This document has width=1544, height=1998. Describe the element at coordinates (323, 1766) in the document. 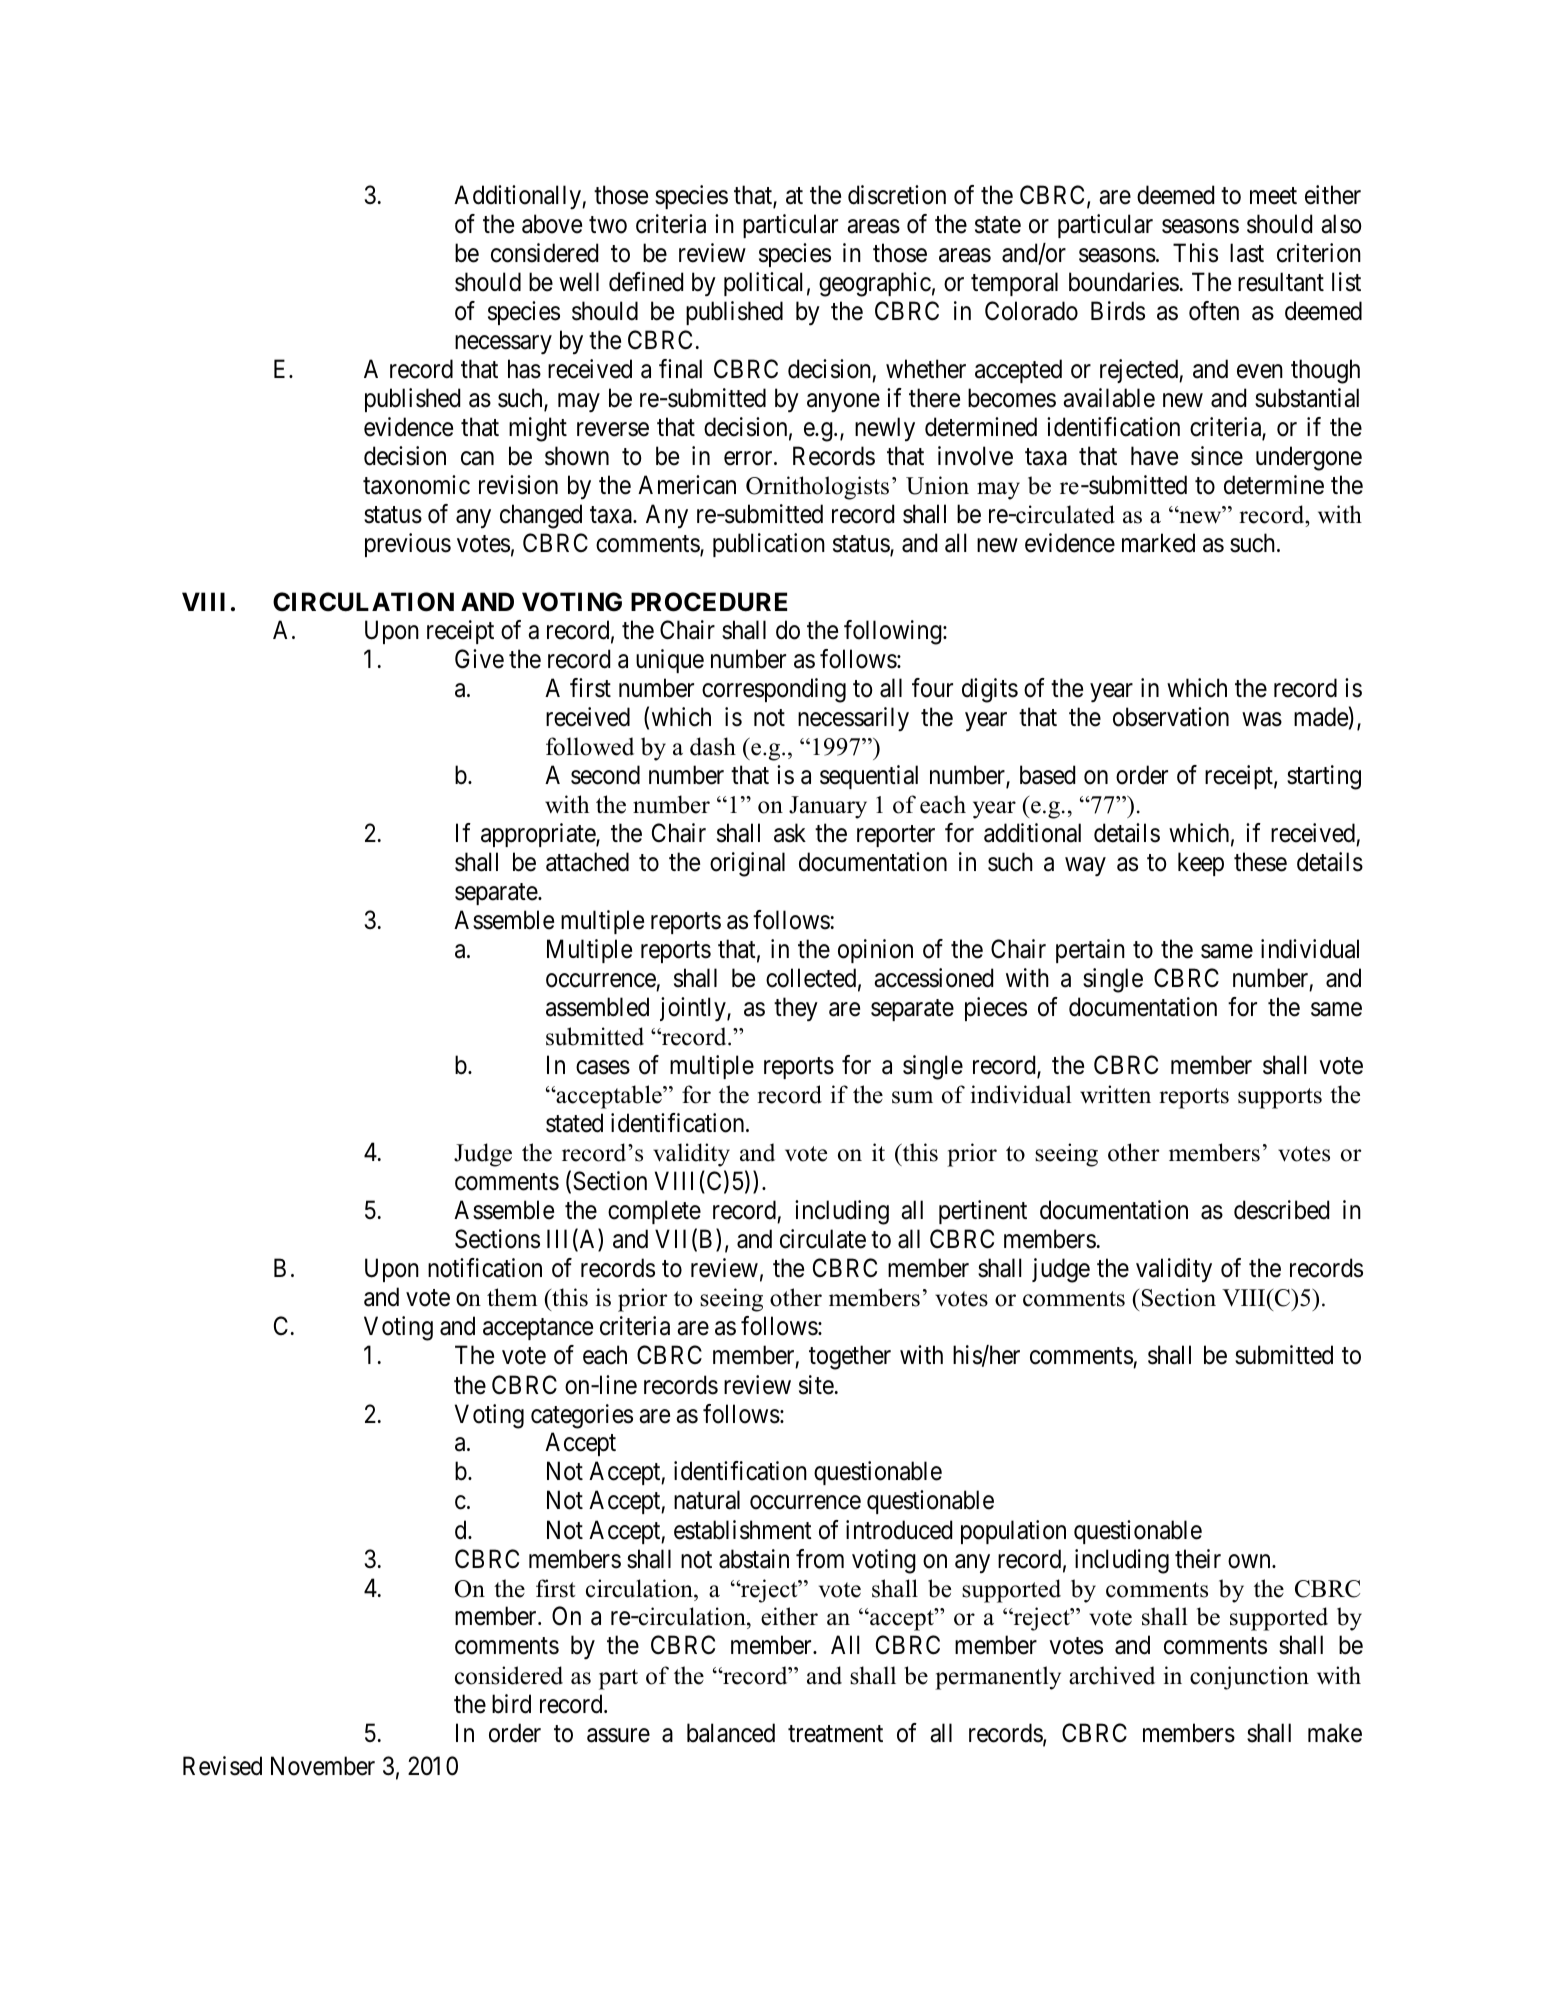

I see `November` at that location.
